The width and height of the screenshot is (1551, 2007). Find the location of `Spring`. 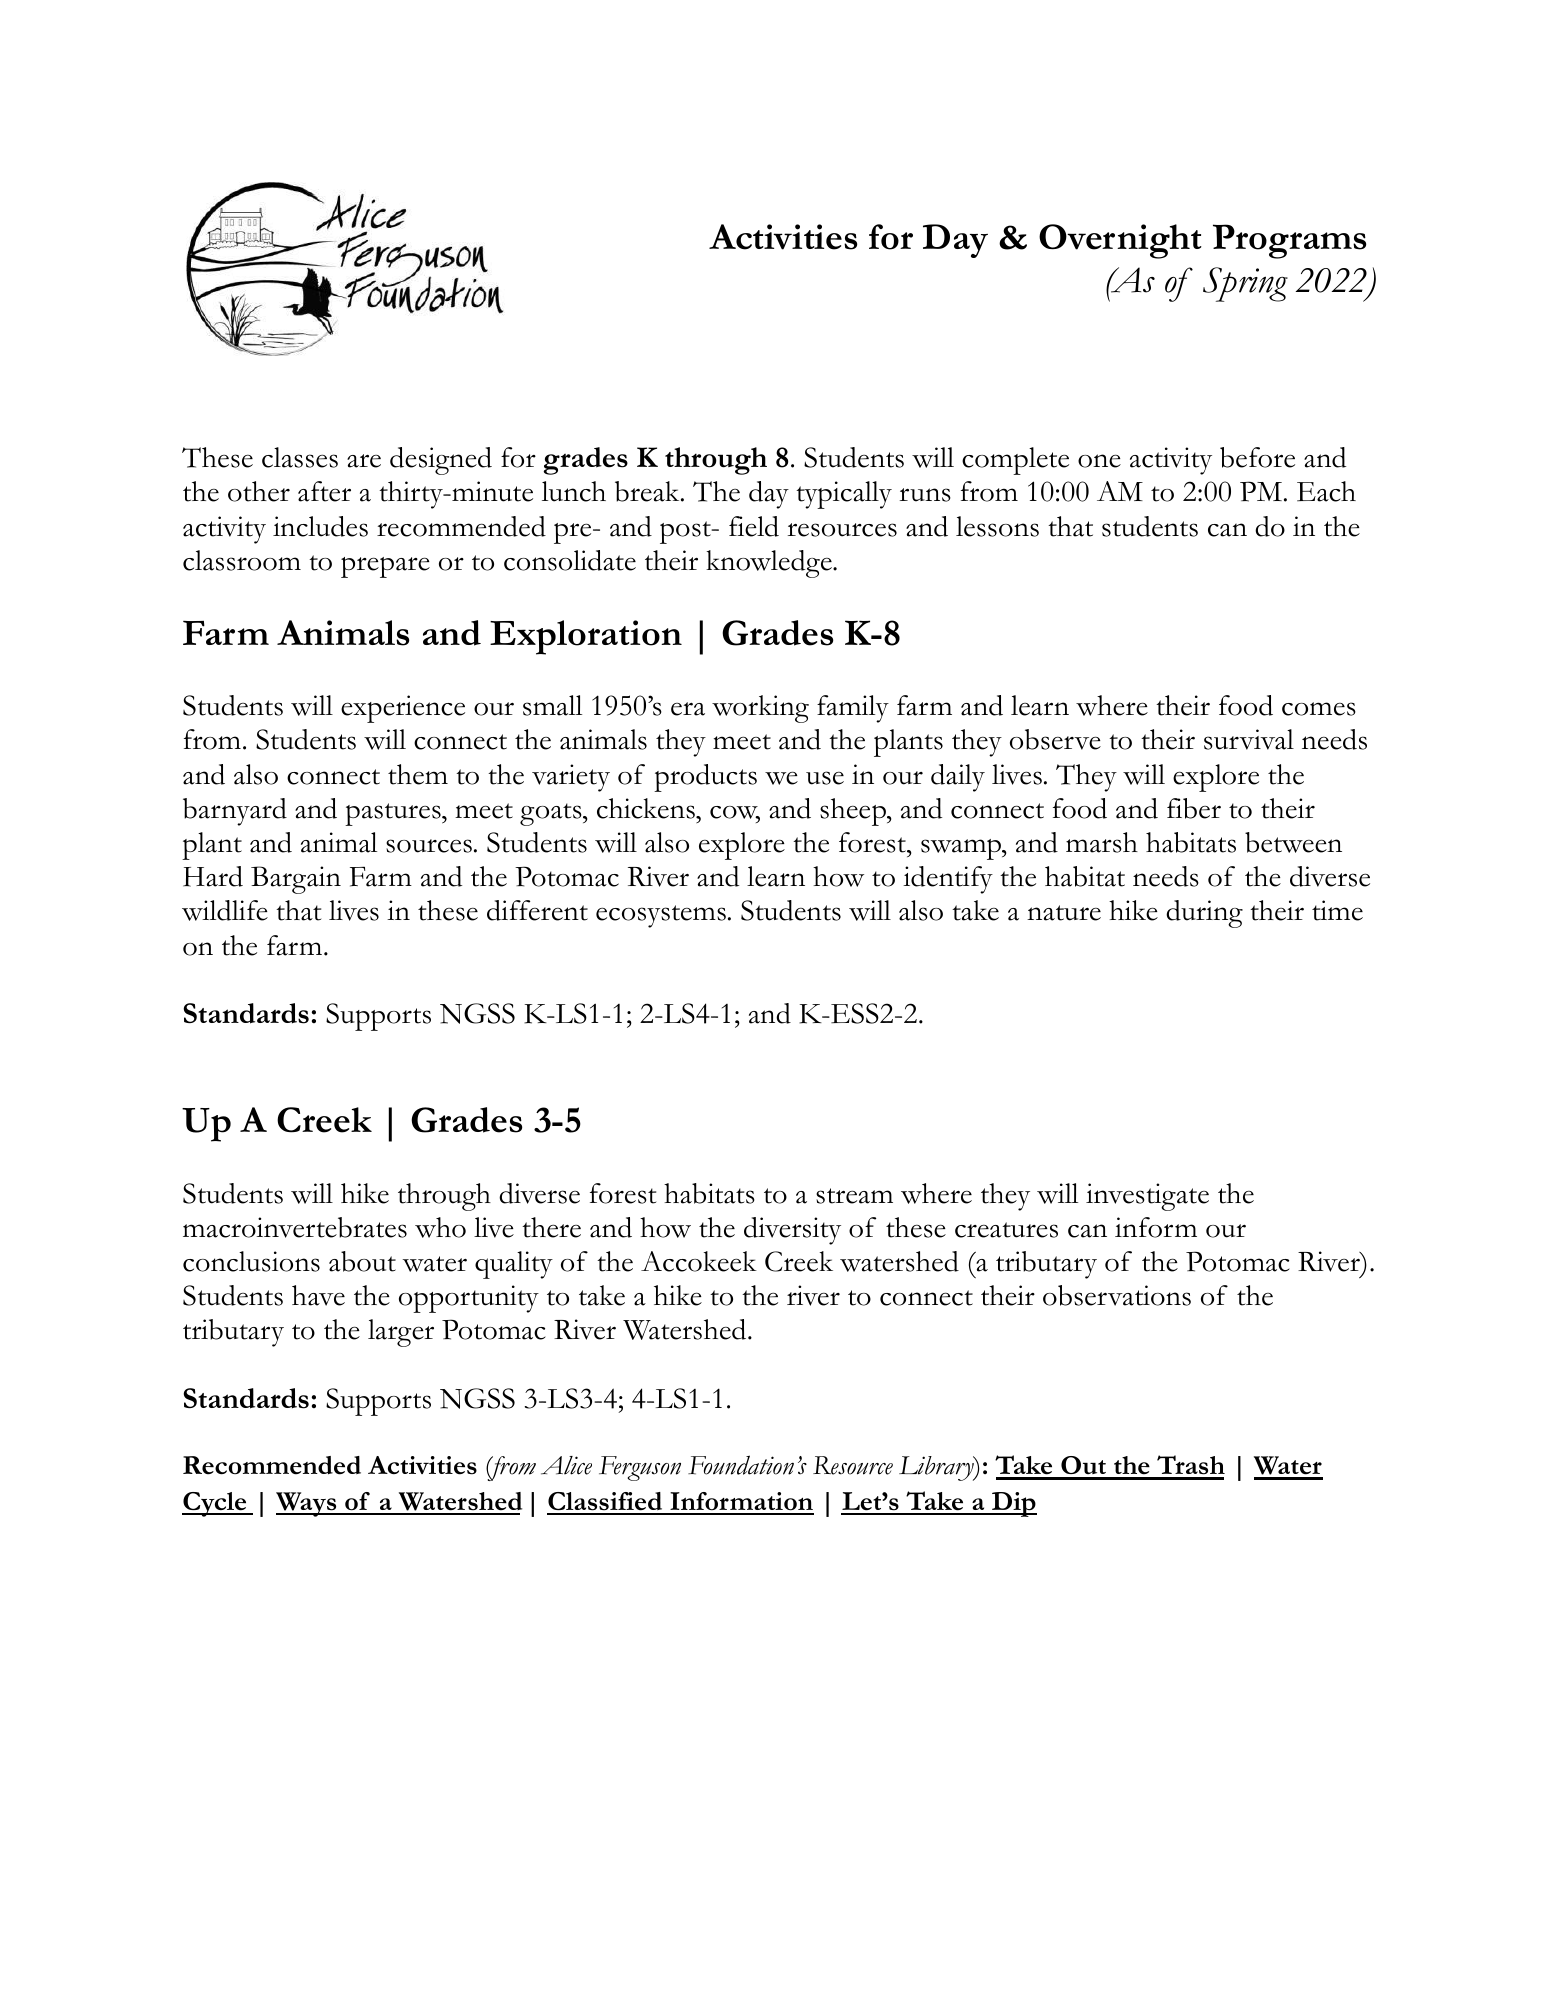

Spring is located at coordinates (1245, 284).
